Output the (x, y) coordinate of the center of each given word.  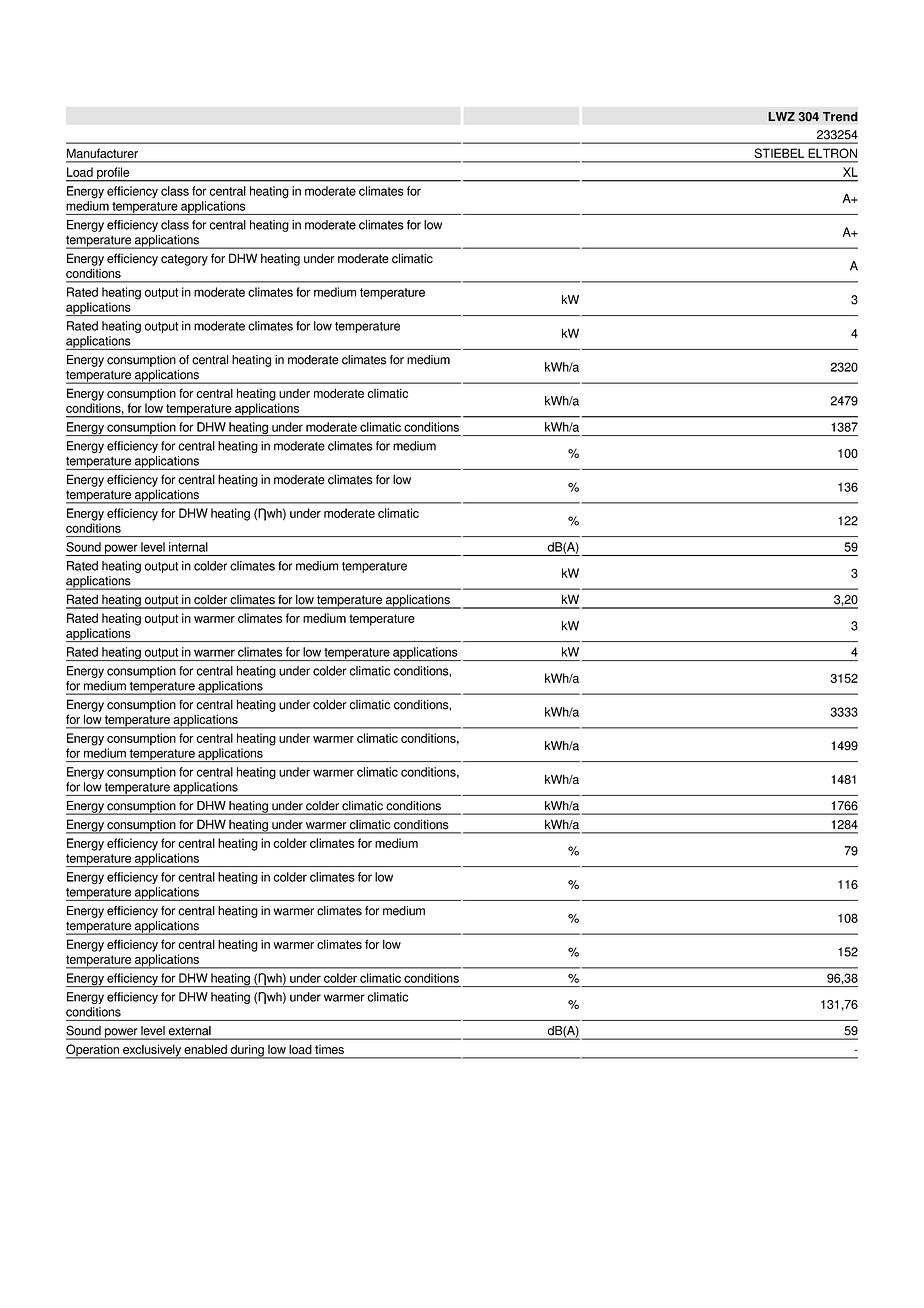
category (184, 260)
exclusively (152, 1051)
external (190, 1030)
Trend (840, 117)
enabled (206, 1049)
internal (188, 547)
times (329, 1049)
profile (113, 174)
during (247, 1051)
